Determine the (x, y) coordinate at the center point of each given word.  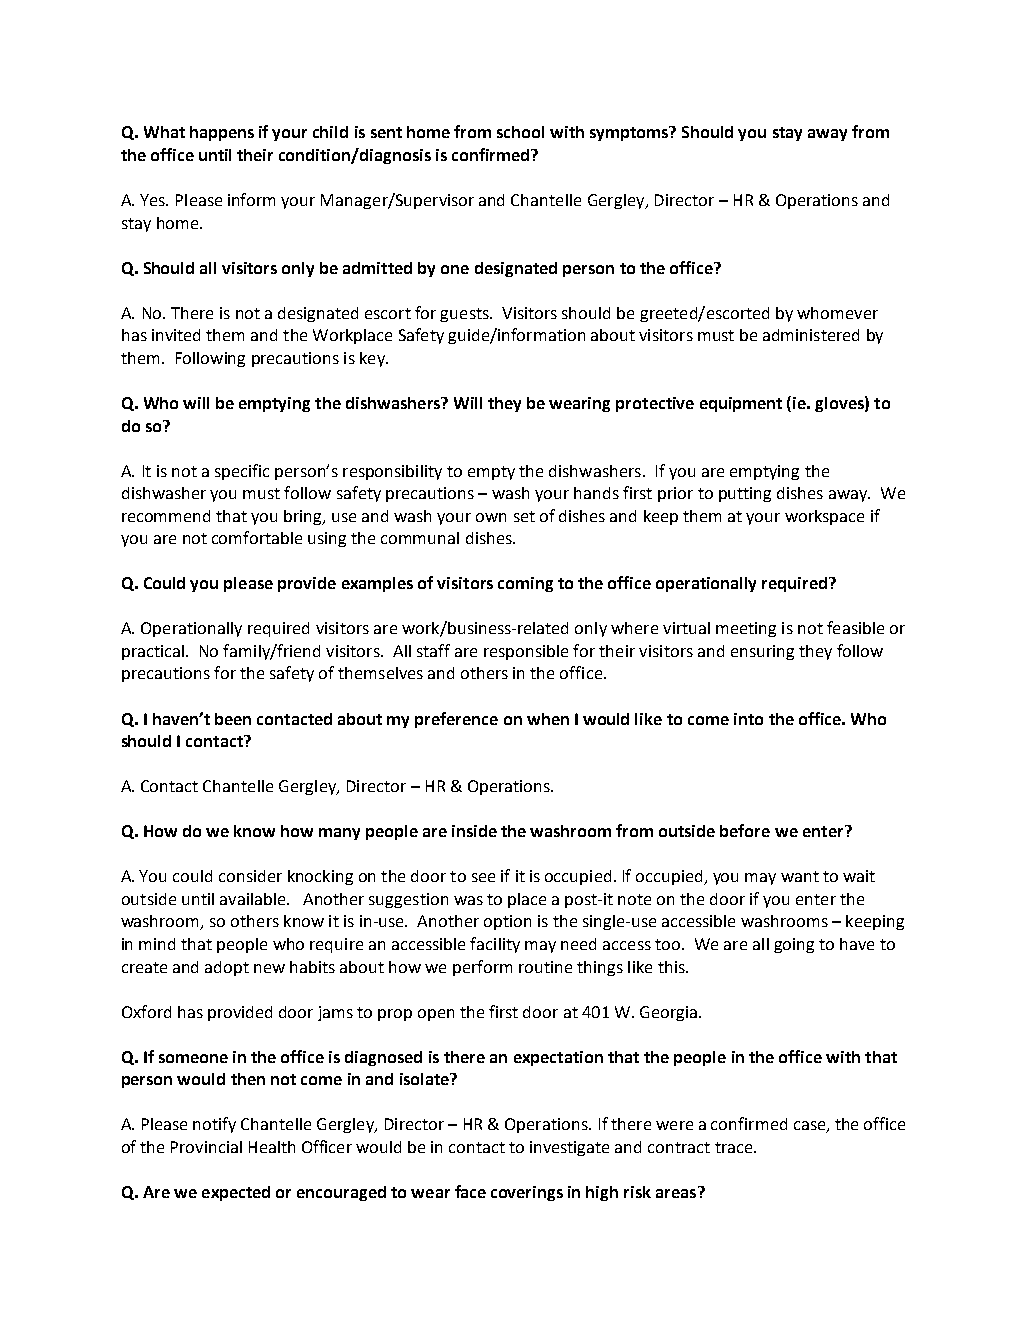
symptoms (630, 133)
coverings (527, 1193)
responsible (526, 652)
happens (222, 133)
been (233, 719)
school (520, 132)
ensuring (762, 652)
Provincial (206, 1147)
